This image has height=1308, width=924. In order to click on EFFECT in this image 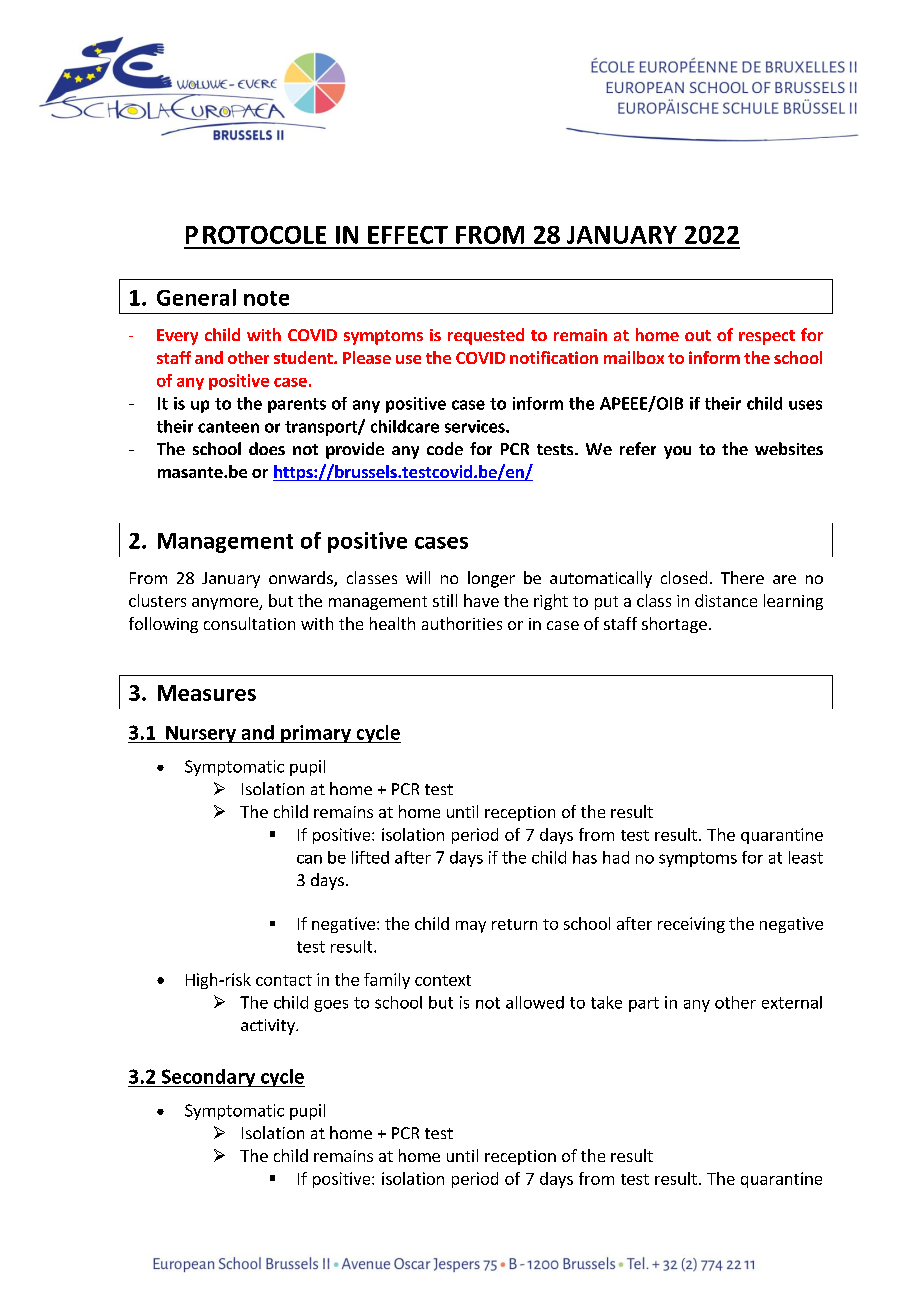, I will do `click(408, 235)`.
